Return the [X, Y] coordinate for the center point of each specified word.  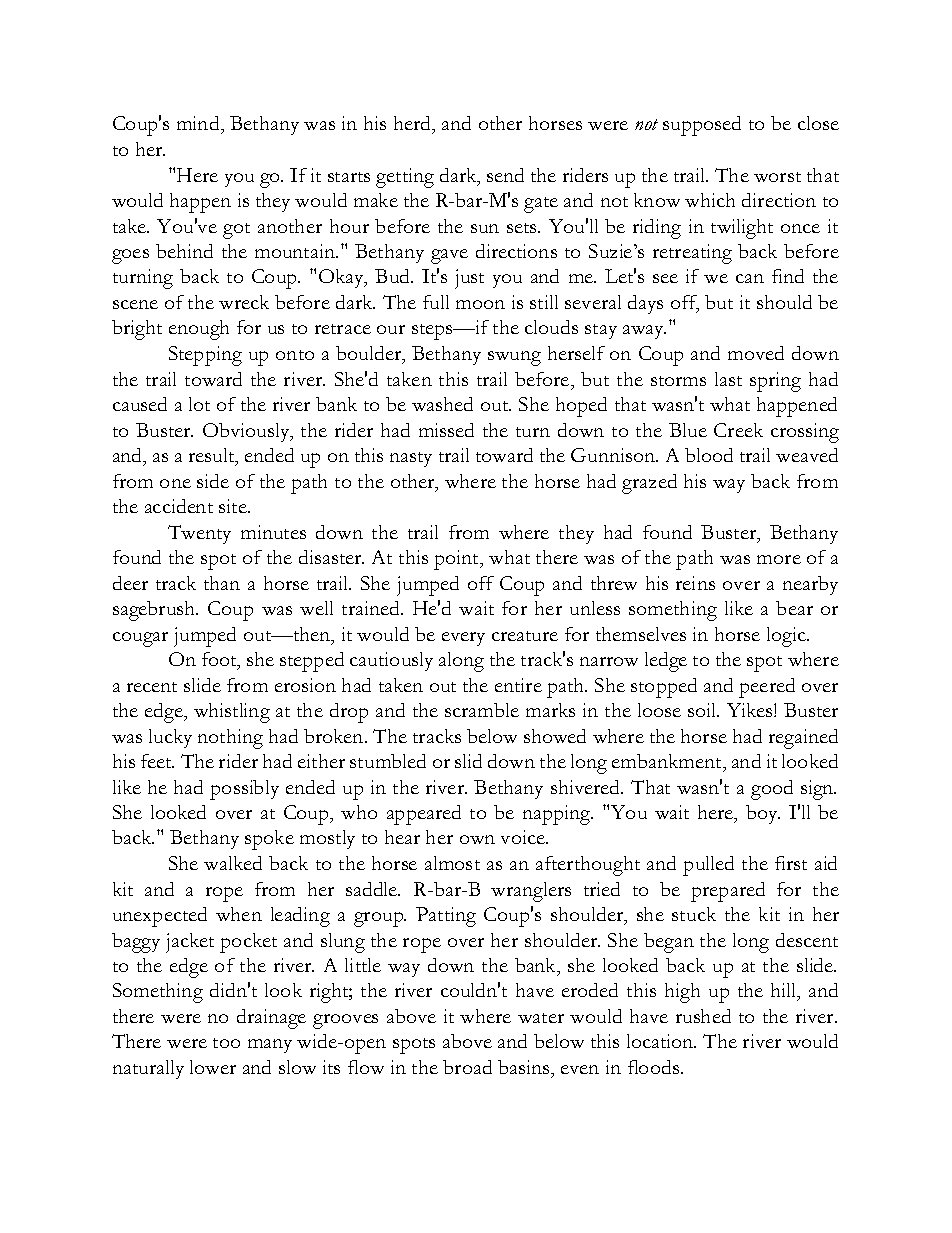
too [226, 1043]
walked [233, 863]
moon [480, 304]
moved [756, 353]
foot [220, 661]
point [458, 560]
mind [199, 125]
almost [452, 863]
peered [767, 688]
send [505, 175]
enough [199, 330]
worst [777, 177]
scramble [482, 710]
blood [709, 455]
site [234, 506]
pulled [708, 866]
